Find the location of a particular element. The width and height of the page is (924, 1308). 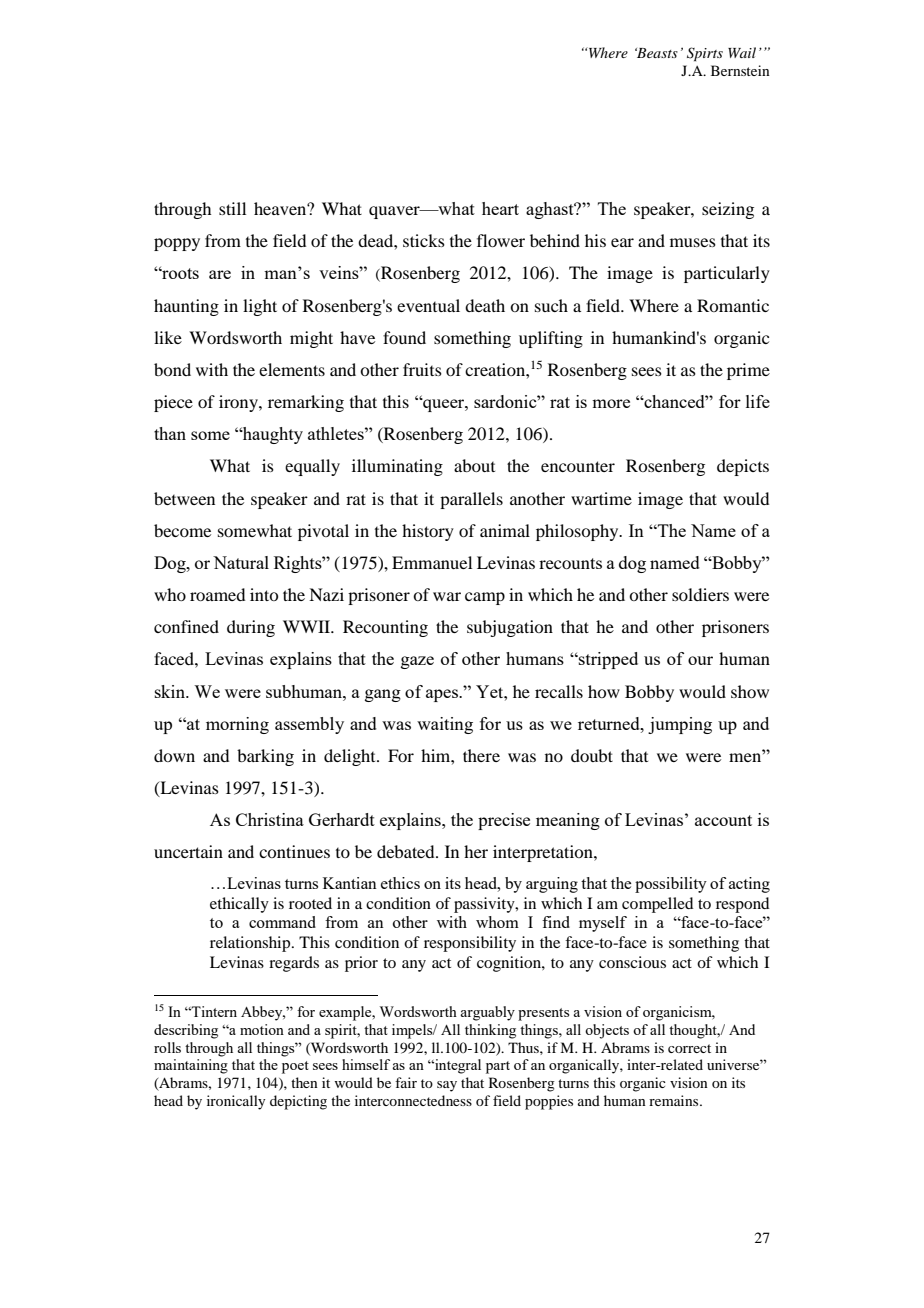

heart is located at coordinates (500, 208).
